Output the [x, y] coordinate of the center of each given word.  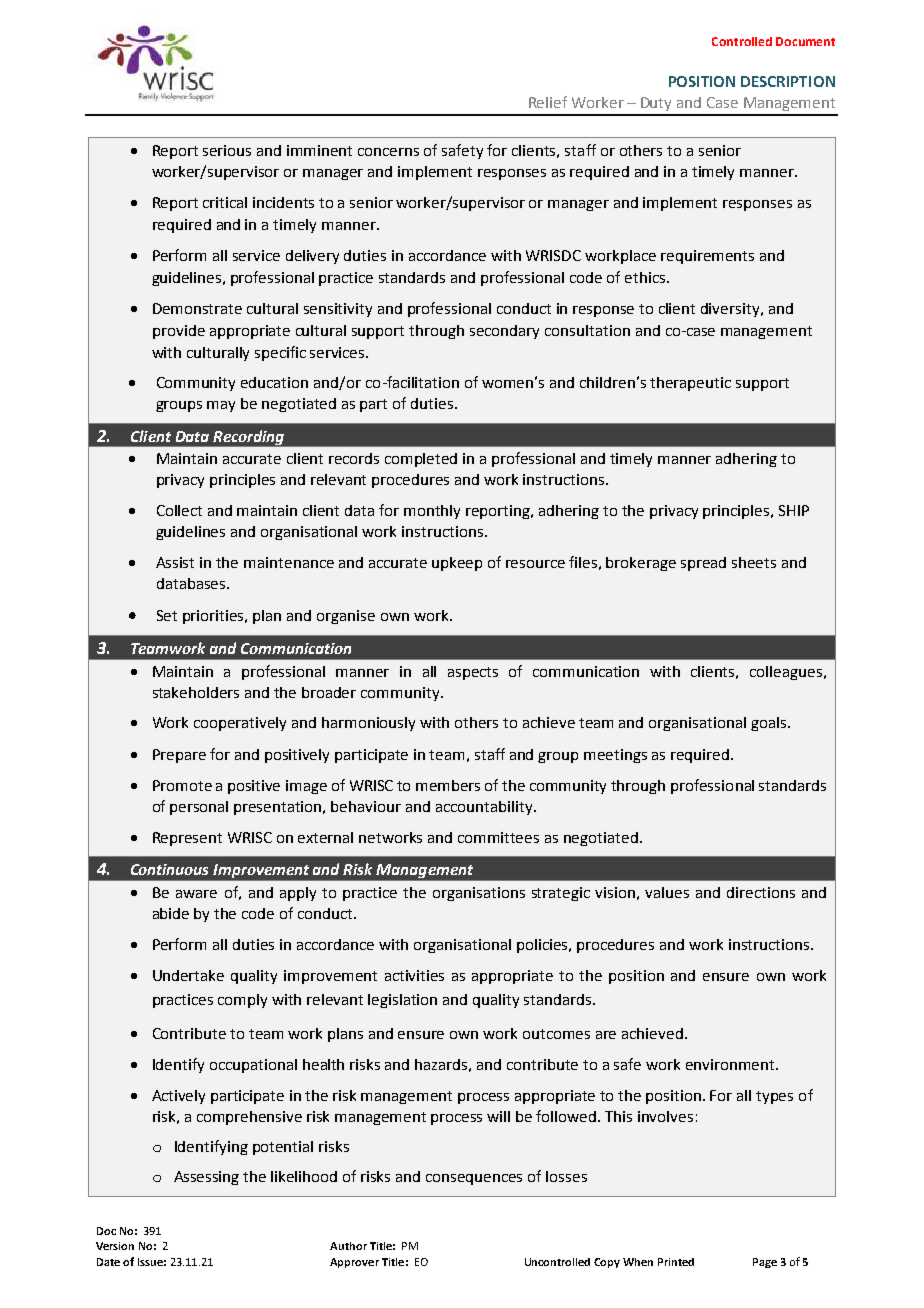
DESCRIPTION [788, 81]
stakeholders [196, 692]
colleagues [786, 673]
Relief [548, 102]
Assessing [206, 1178]
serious [227, 150]
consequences [474, 1179]
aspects [473, 673]
